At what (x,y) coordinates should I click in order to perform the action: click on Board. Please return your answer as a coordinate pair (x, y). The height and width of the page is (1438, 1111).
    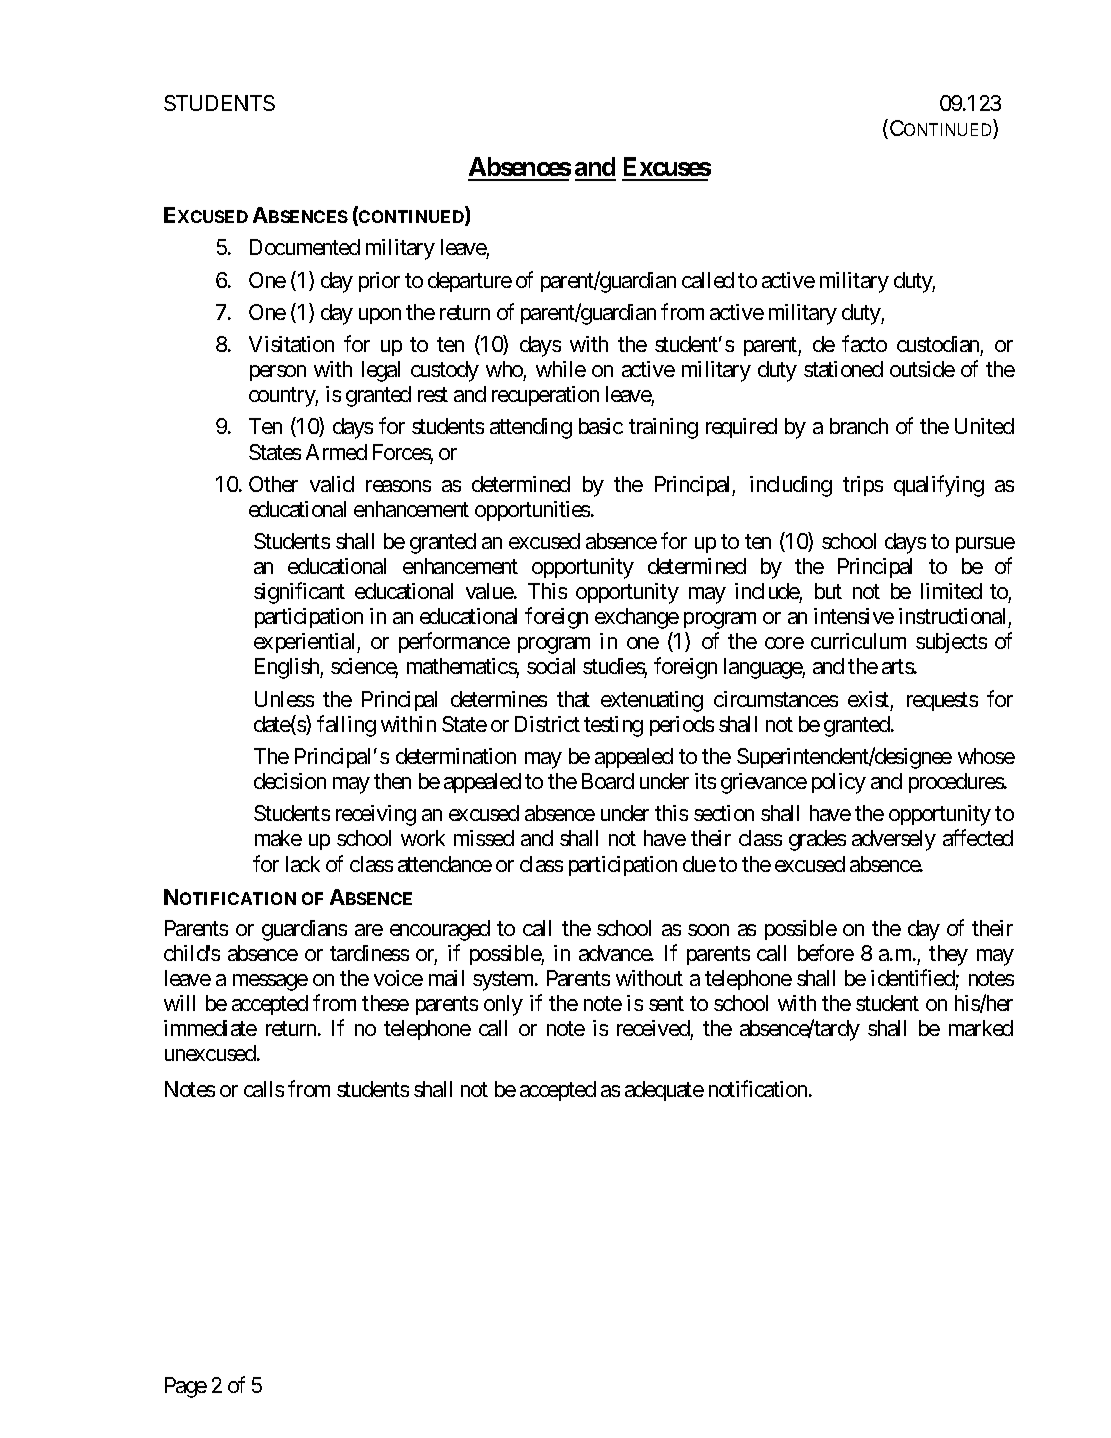
    Looking at the image, I should click on (608, 781).
